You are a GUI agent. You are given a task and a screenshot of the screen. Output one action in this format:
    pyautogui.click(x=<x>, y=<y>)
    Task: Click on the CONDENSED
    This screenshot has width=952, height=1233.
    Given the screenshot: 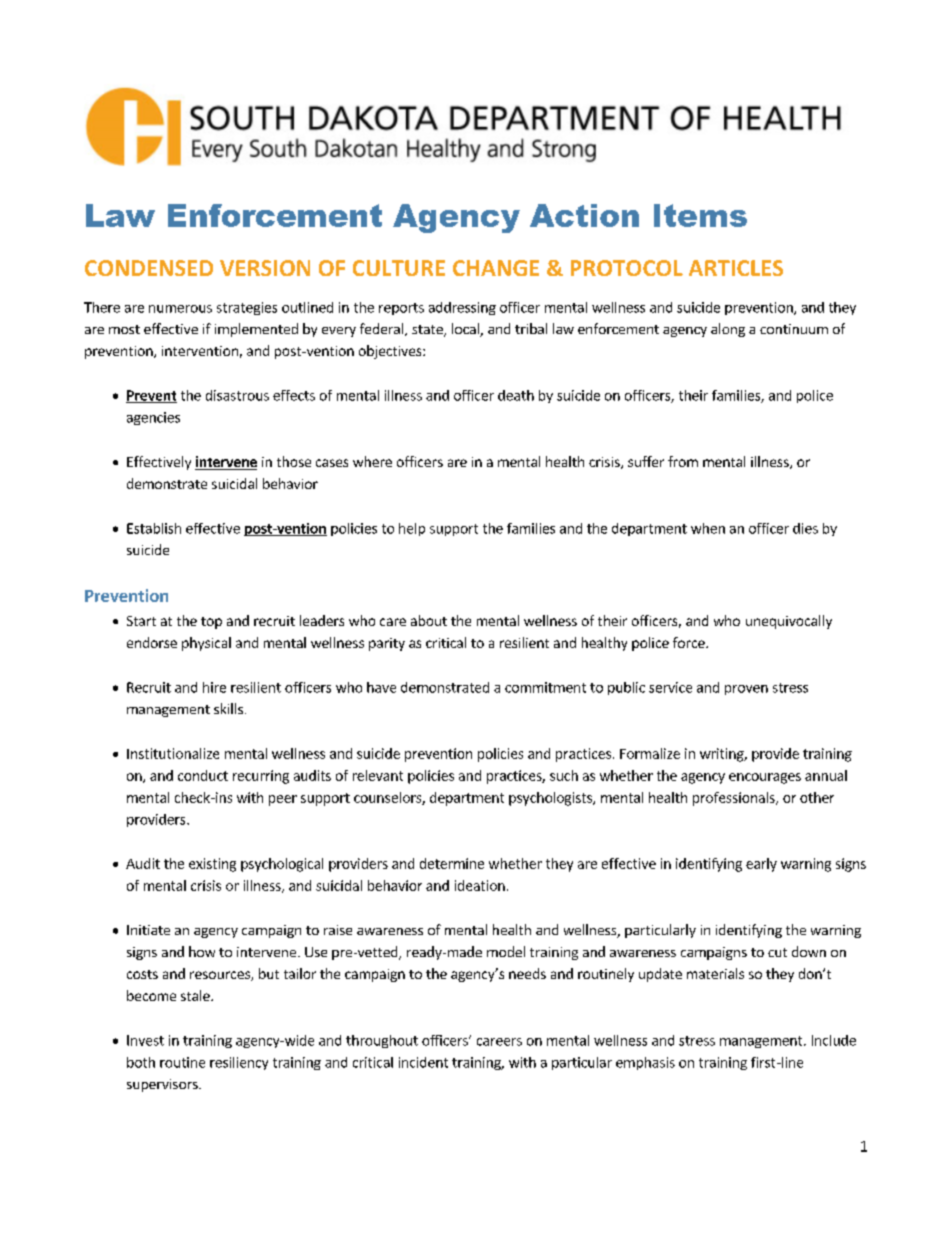 What is the action you would take?
    pyautogui.click(x=149, y=268)
